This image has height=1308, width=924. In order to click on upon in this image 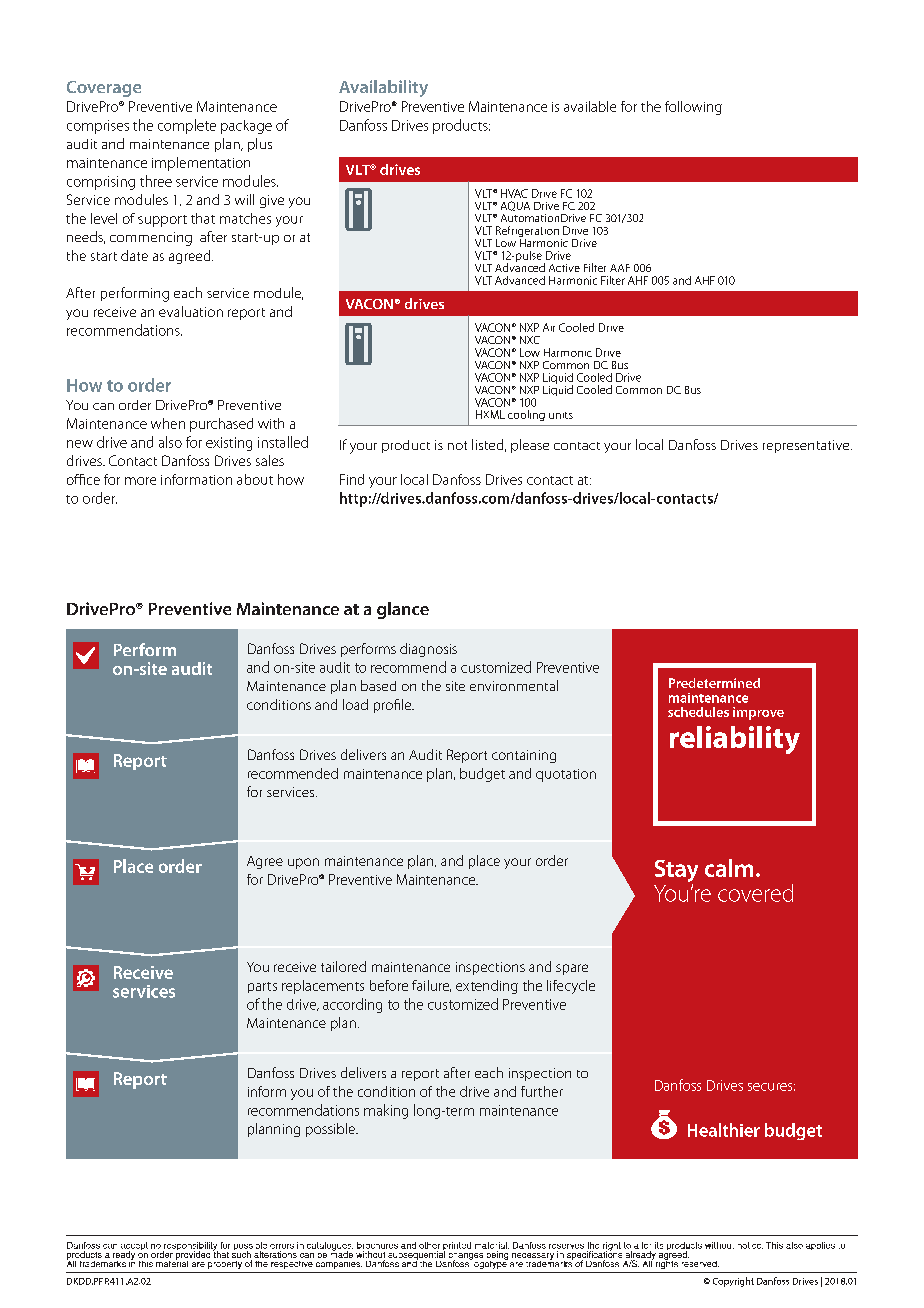, I will do `click(303, 863)`.
